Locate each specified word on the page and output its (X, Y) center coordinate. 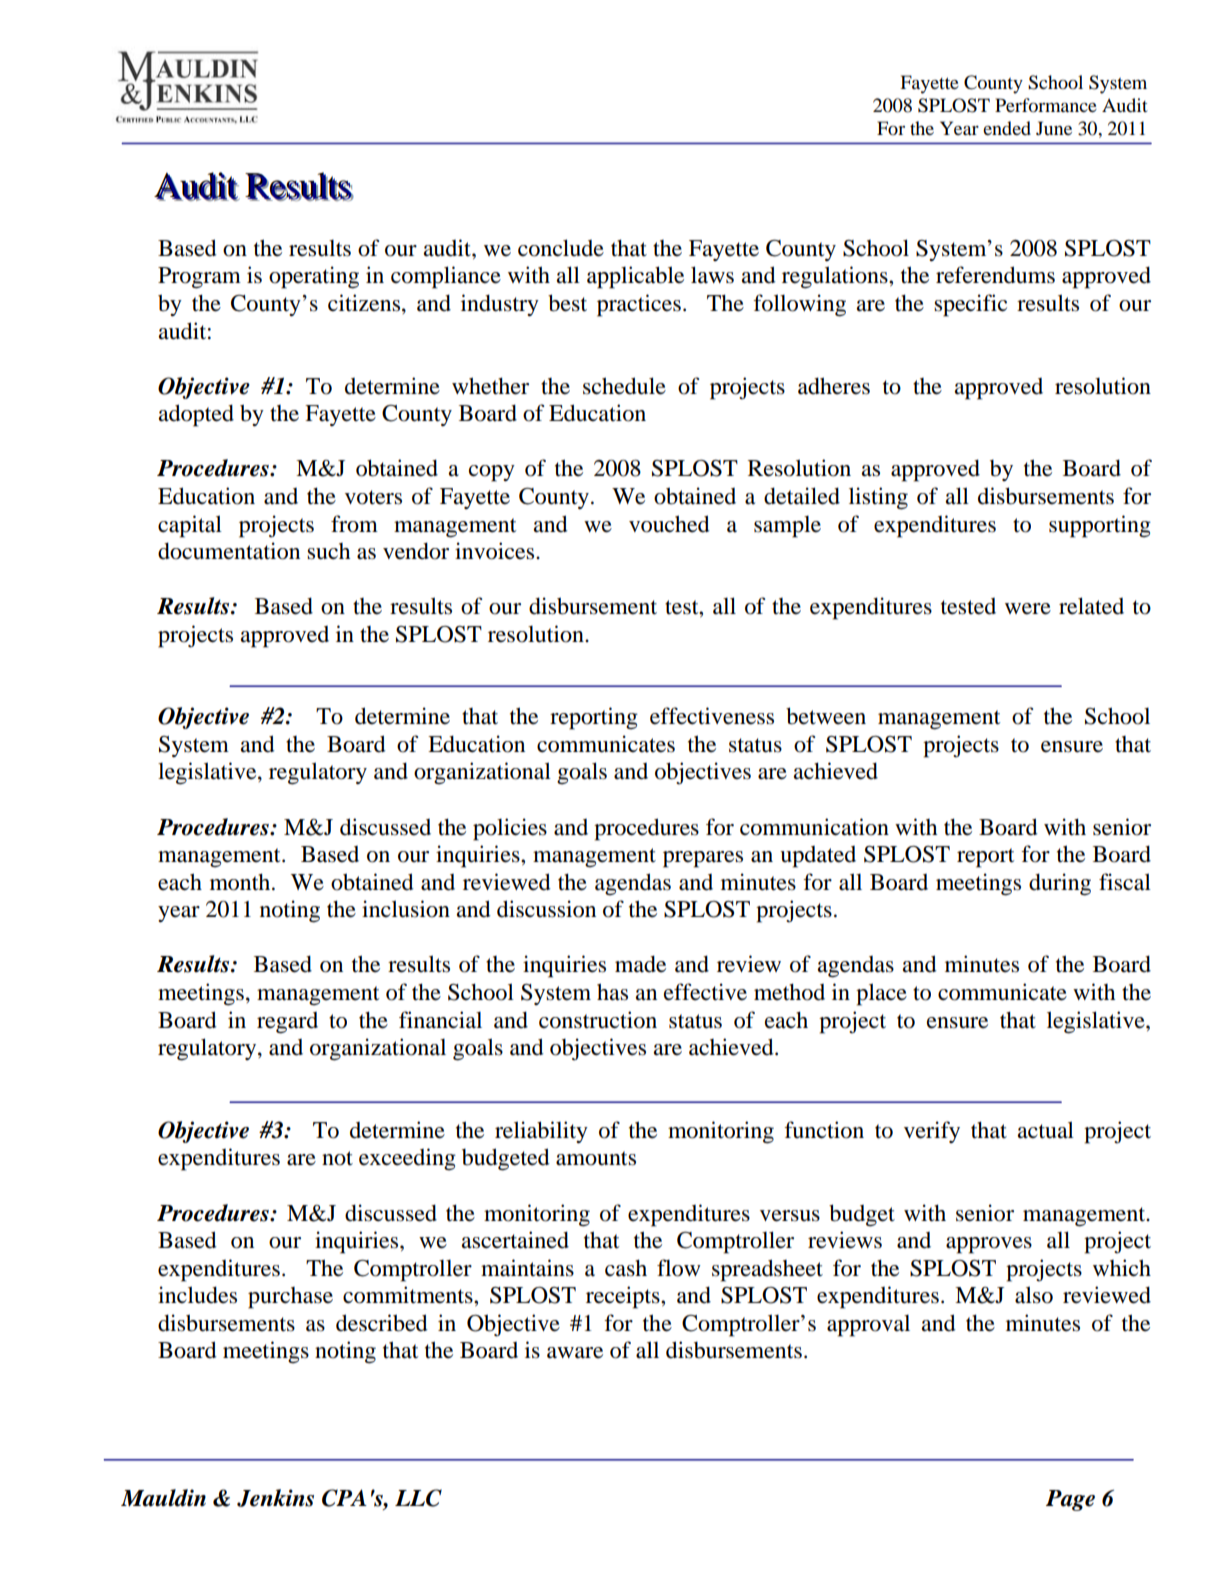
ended (1007, 128)
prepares (703, 859)
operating (314, 277)
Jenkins (275, 1498)
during (1060, 884)
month (241, 882)
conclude (561, 248)
